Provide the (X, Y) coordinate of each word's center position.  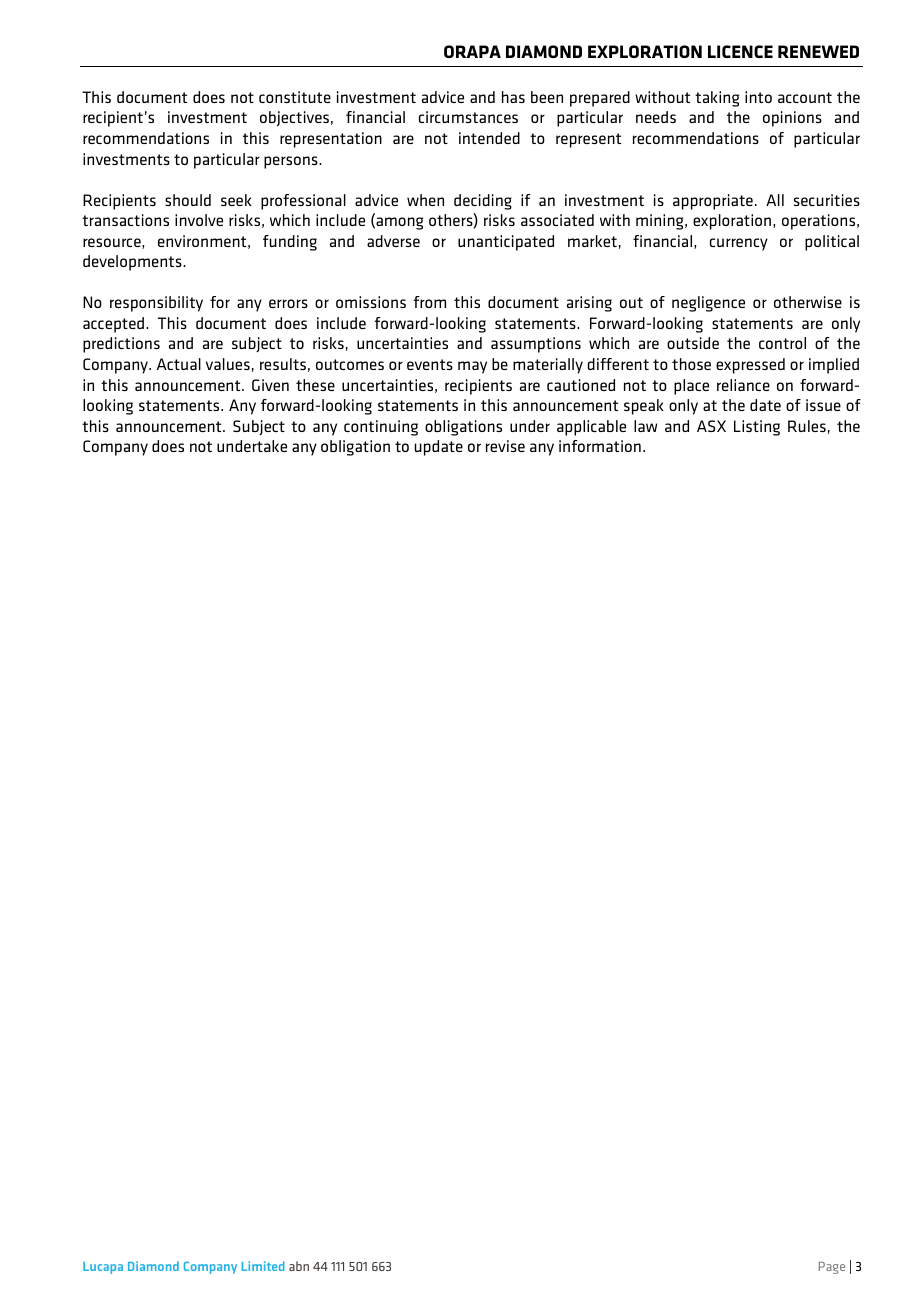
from (429, 302)
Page (832, 1268)
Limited (263, 1266)
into (758, 97)
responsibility (156, 304)
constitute (295, 97)
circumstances (468, 117)
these (315, 385)
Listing (757, 428)
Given (270, 385)
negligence (708, 304)
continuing (381, 428)
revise (505, 446)
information (600, 446)
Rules (807, 426)
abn (299, 1266)
